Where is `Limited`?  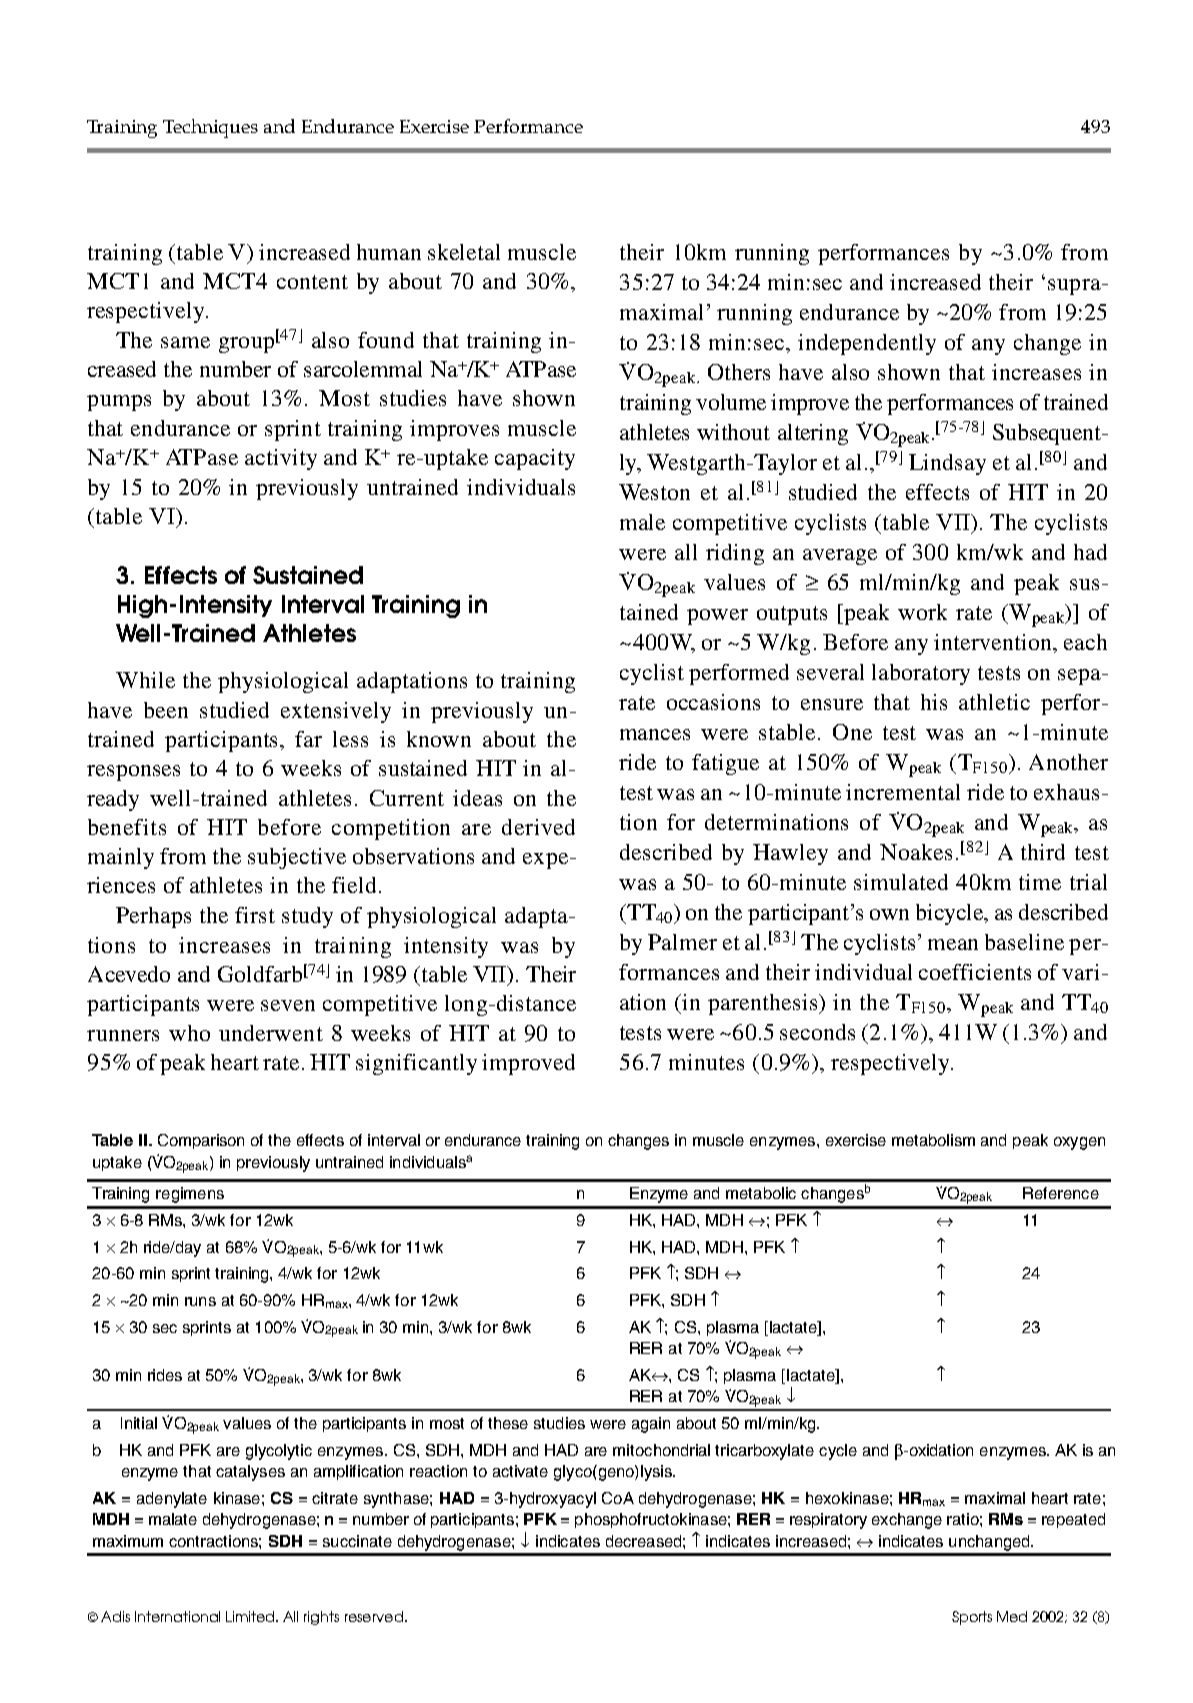 Limited is located at coordinates (252, 1616).
